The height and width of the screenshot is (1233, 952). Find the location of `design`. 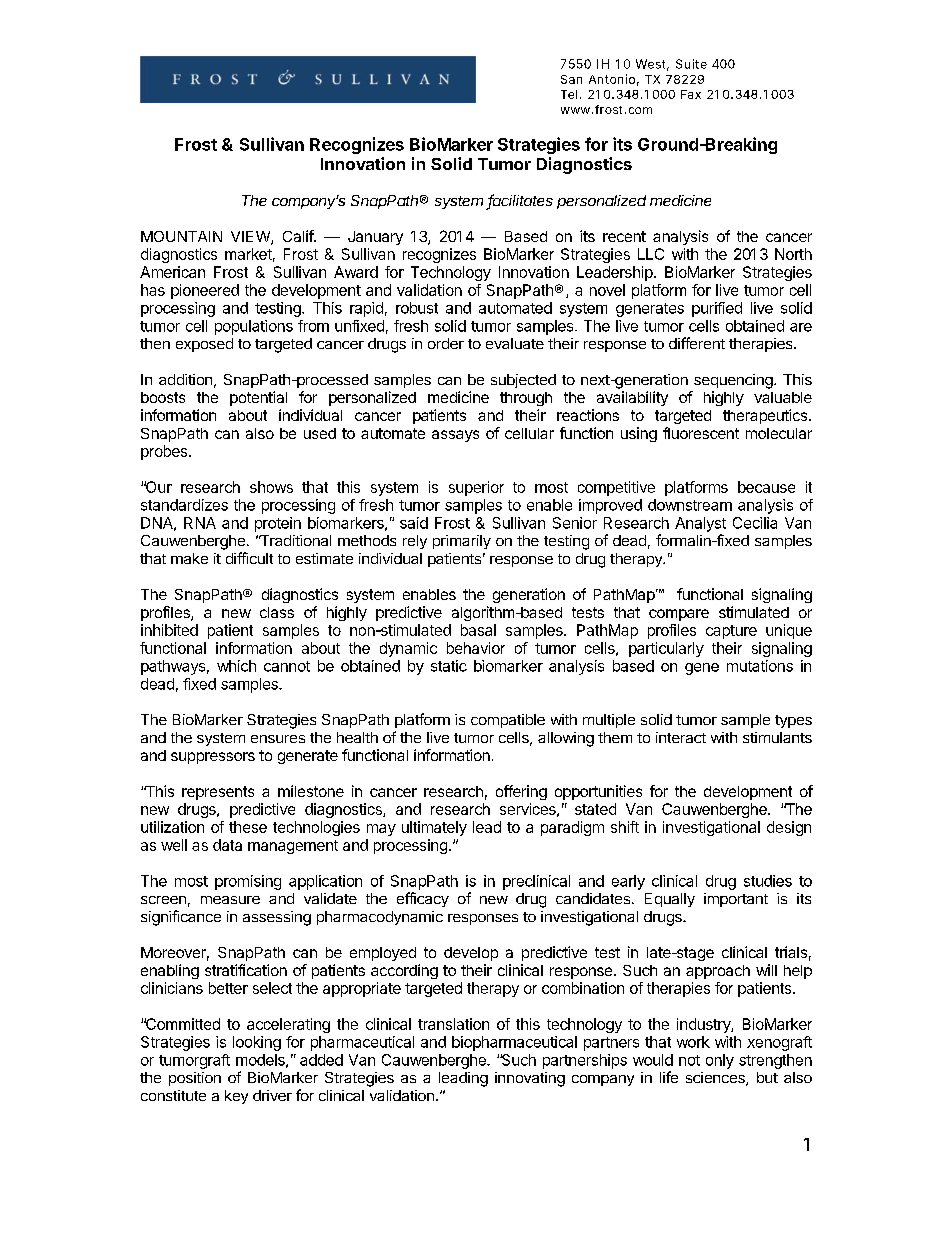

design is located at coordinates (789, 828).
